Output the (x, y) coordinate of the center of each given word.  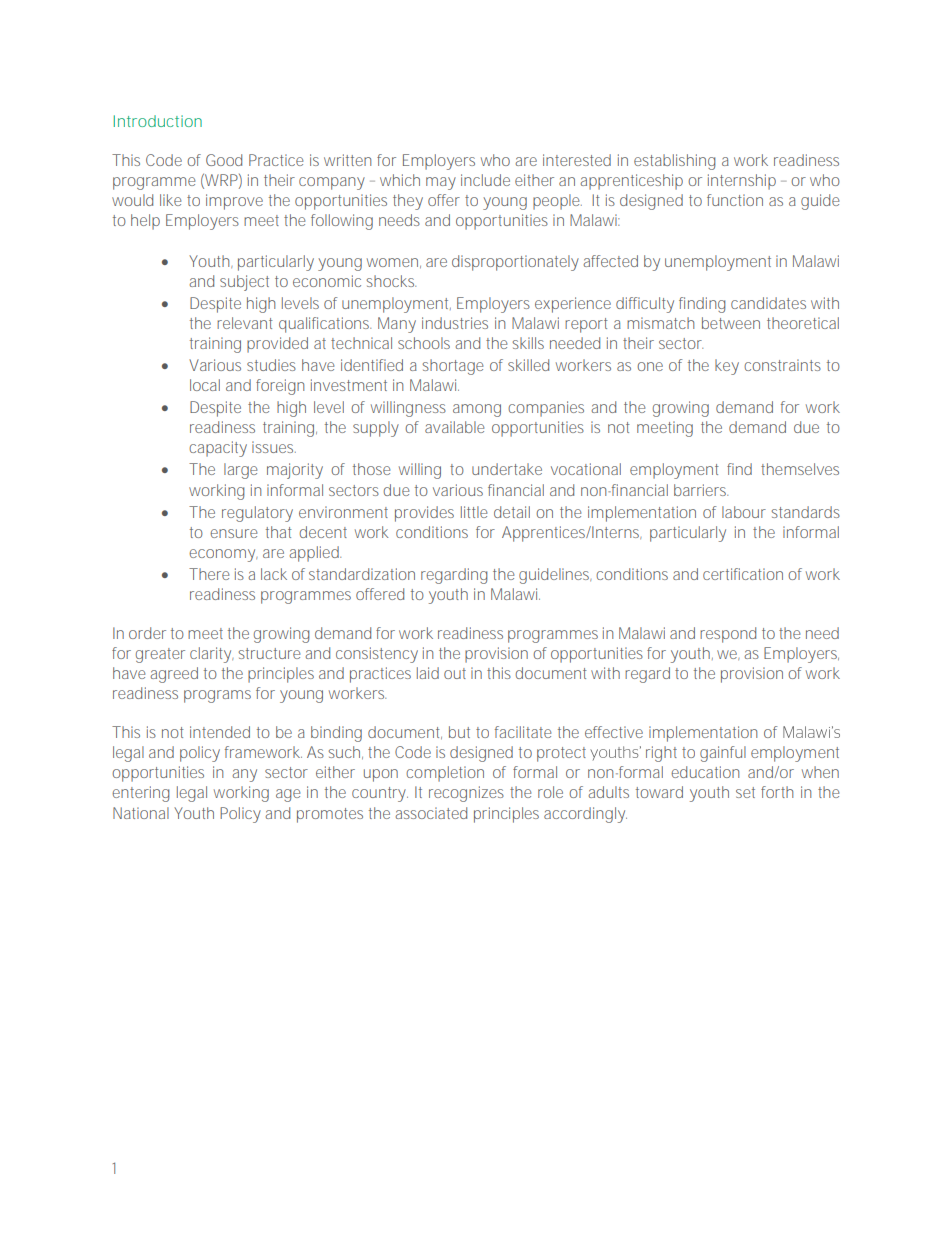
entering (141, 794)
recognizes (466, 794)
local (205, 385)
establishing (675, 162)
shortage (452, 367)
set (745, 792)
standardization (362, 574)
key (727, 367)
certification (743, 574)
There (209, 574)
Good (224, 160)
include (485, 180)
